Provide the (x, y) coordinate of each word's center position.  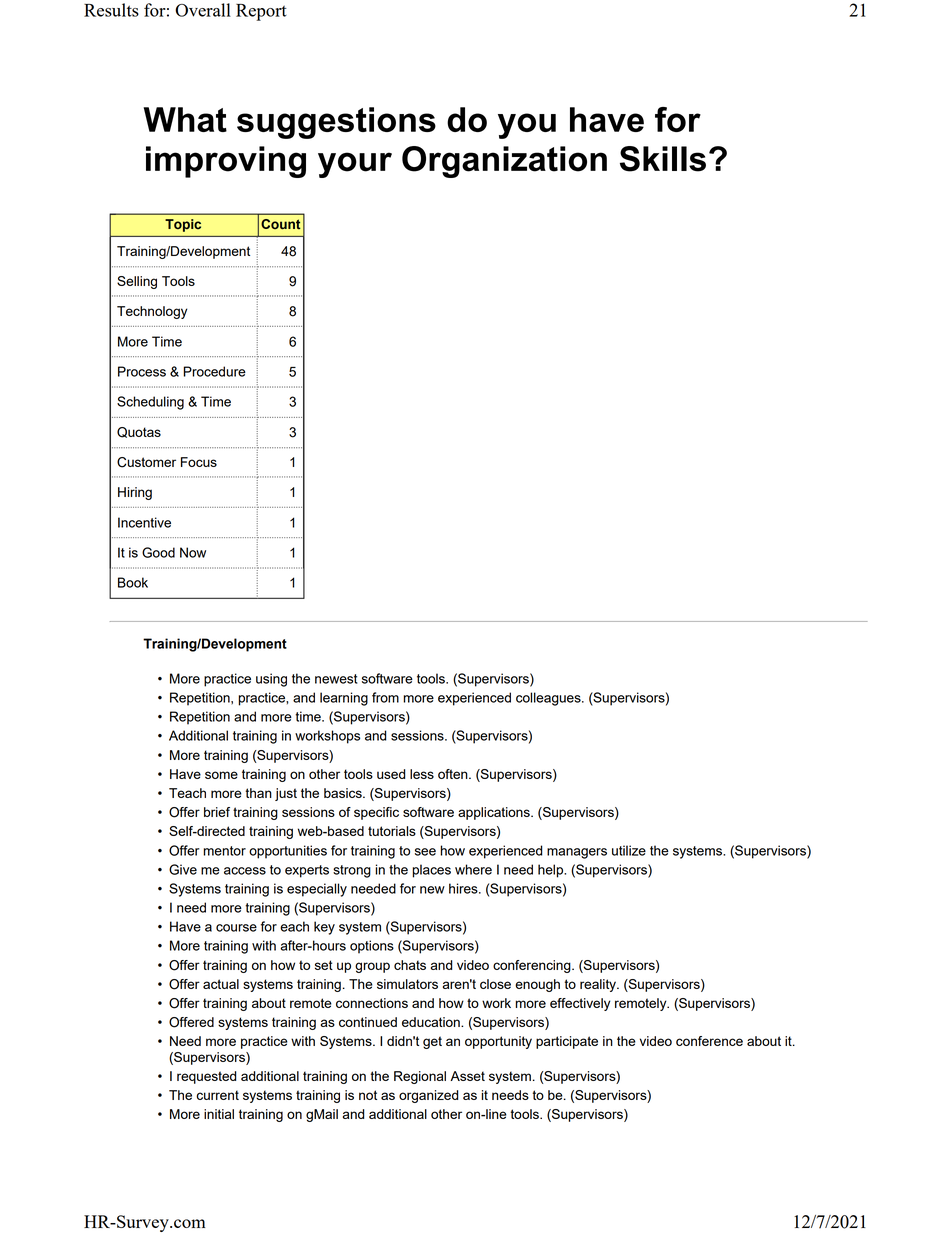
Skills (663, 159)
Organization (504, 162)
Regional (420, 1077)
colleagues (549, 699)
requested (206, 1077)
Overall (203, 10)
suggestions (336, 123)
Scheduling (150, 403)
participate (567, 1042)
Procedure (214, 371)
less (422, 774)
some (221, 775)
